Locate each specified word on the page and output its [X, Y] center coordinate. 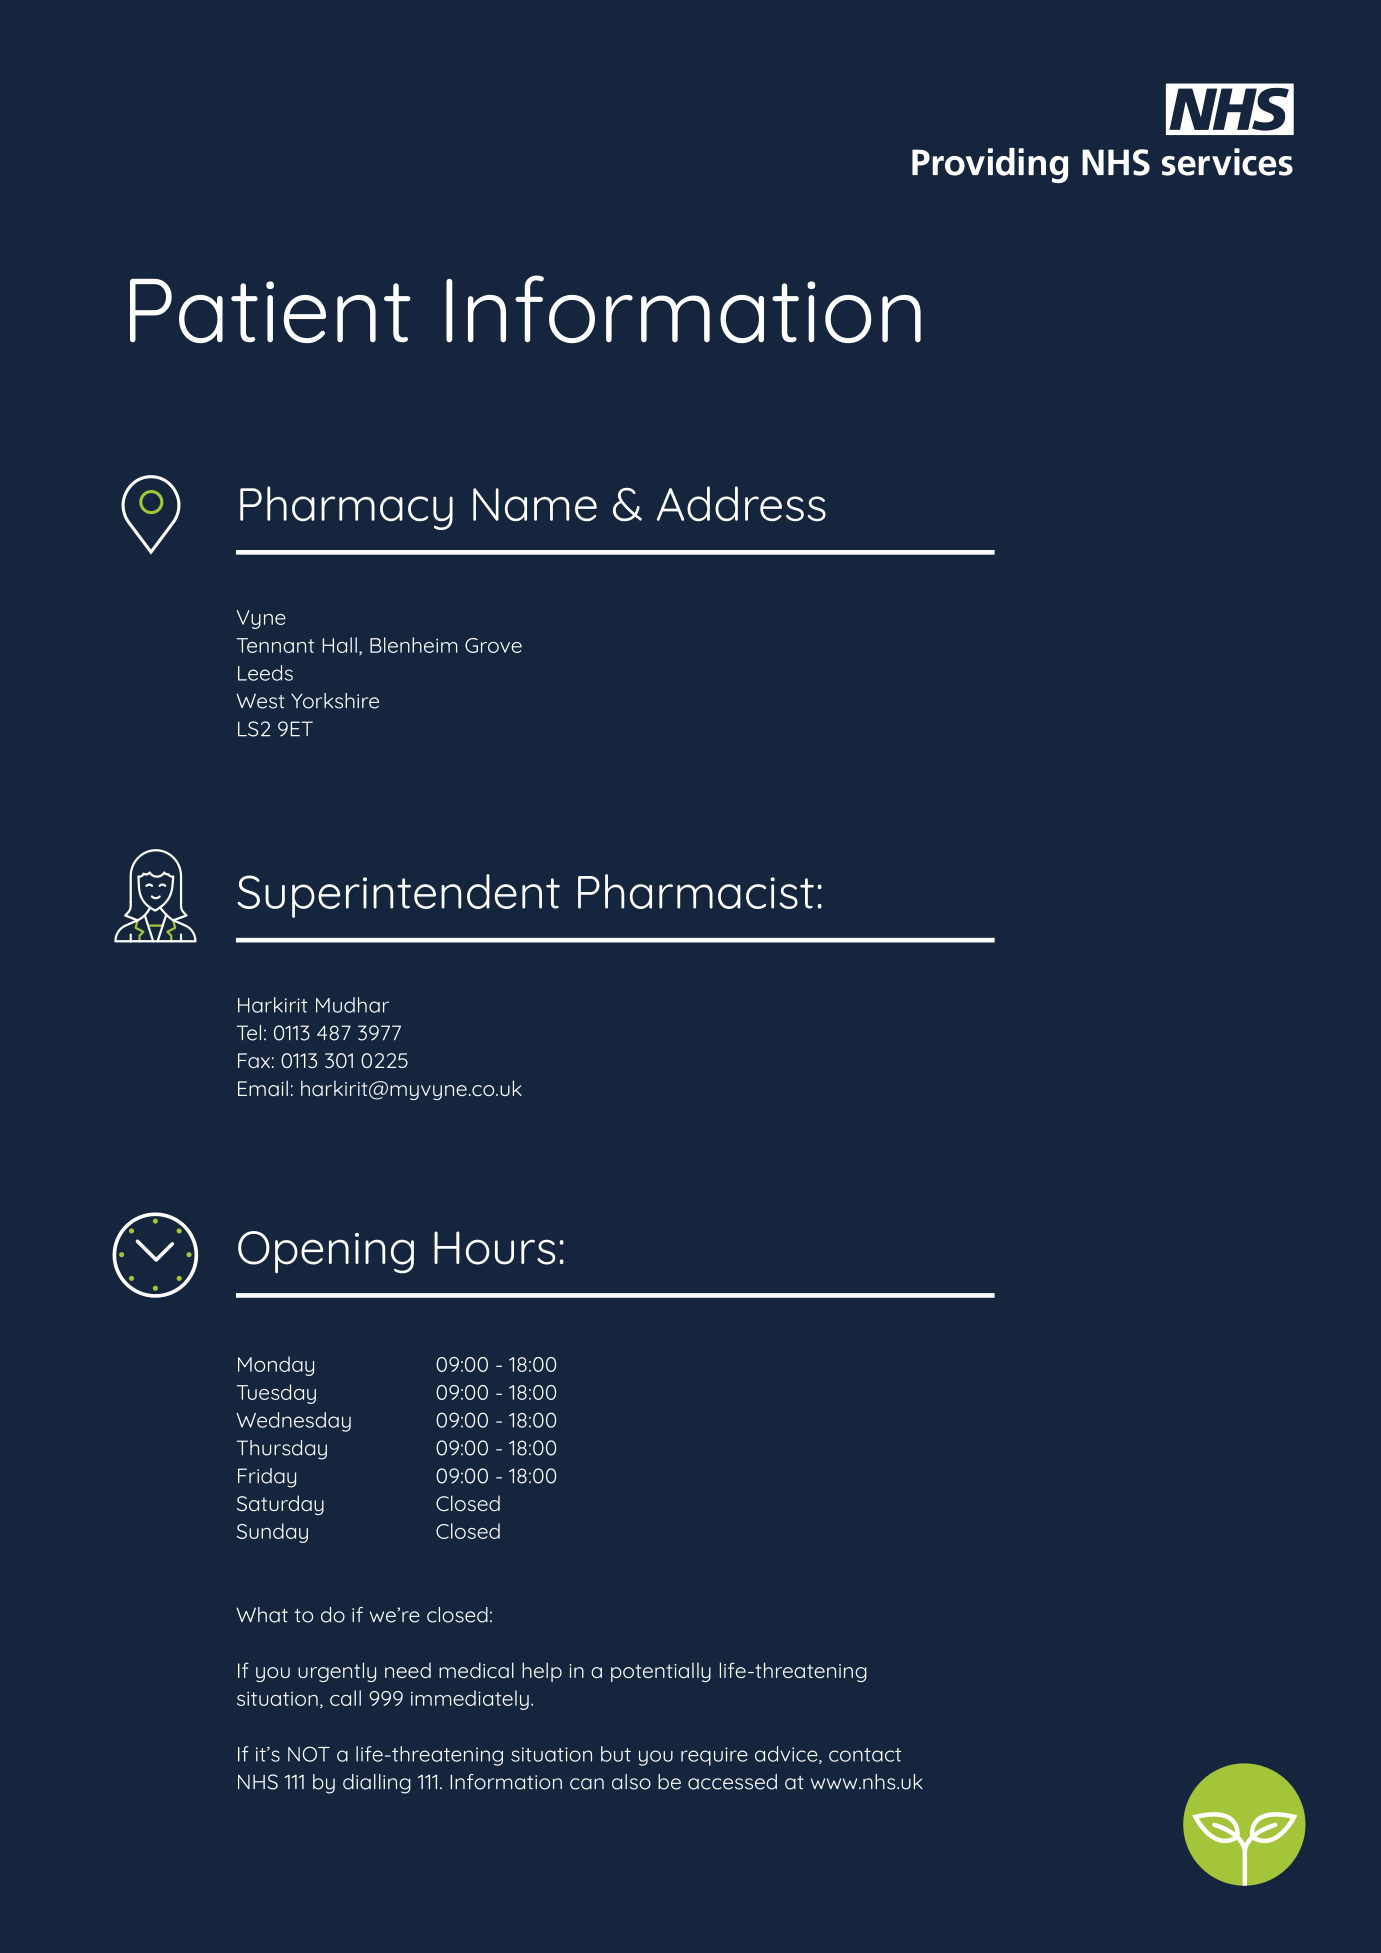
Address [741, 503]
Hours [494, 1248]
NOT [309, 1754]
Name [535, 504]
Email [263, 1088]
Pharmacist [696, 891]
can [587, 1784]
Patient [270, 311]
